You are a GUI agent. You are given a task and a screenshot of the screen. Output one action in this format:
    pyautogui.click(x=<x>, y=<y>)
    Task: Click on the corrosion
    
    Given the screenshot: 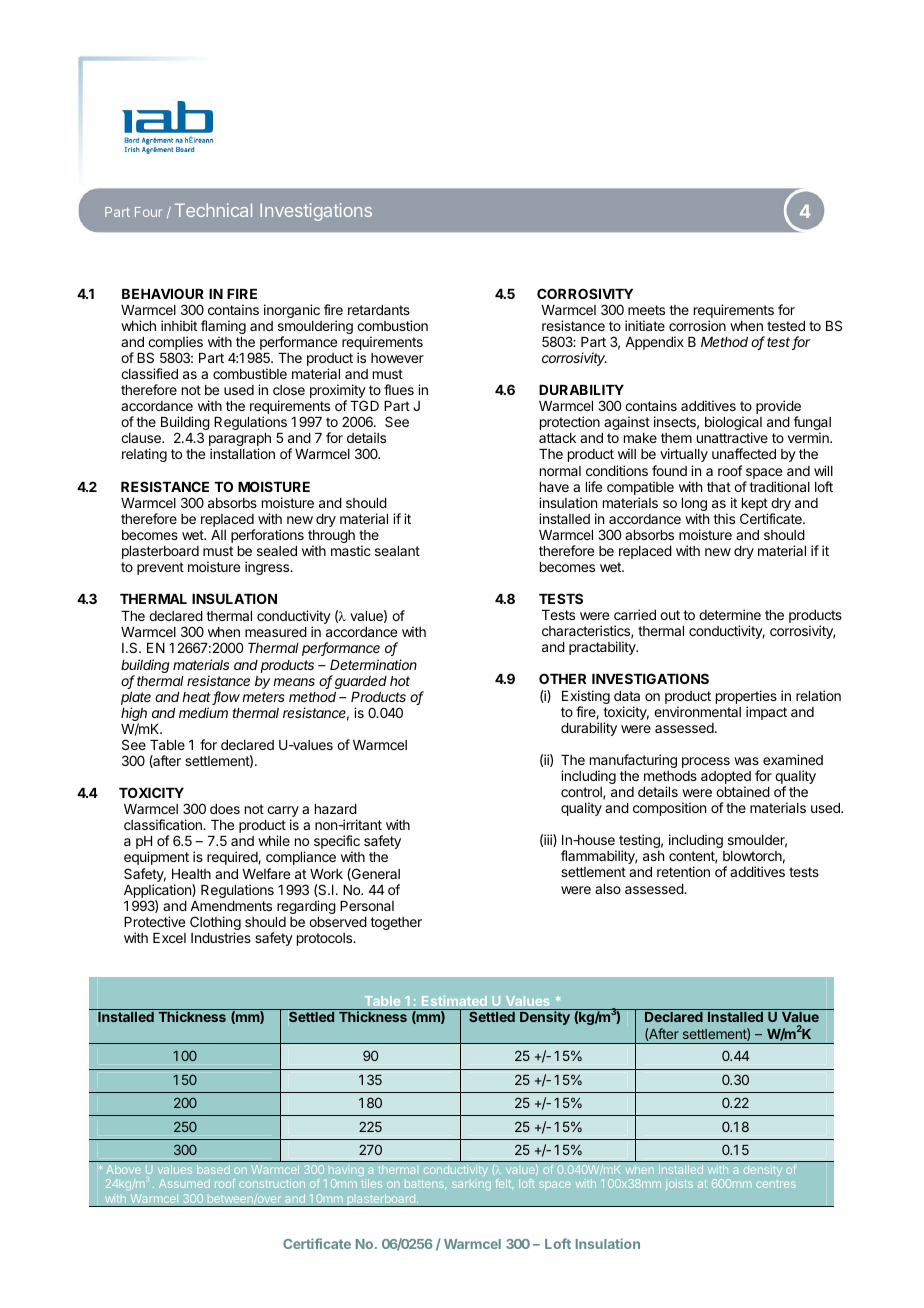 What is the action you would take?
    pyautogui.click(x=697, y=325)
